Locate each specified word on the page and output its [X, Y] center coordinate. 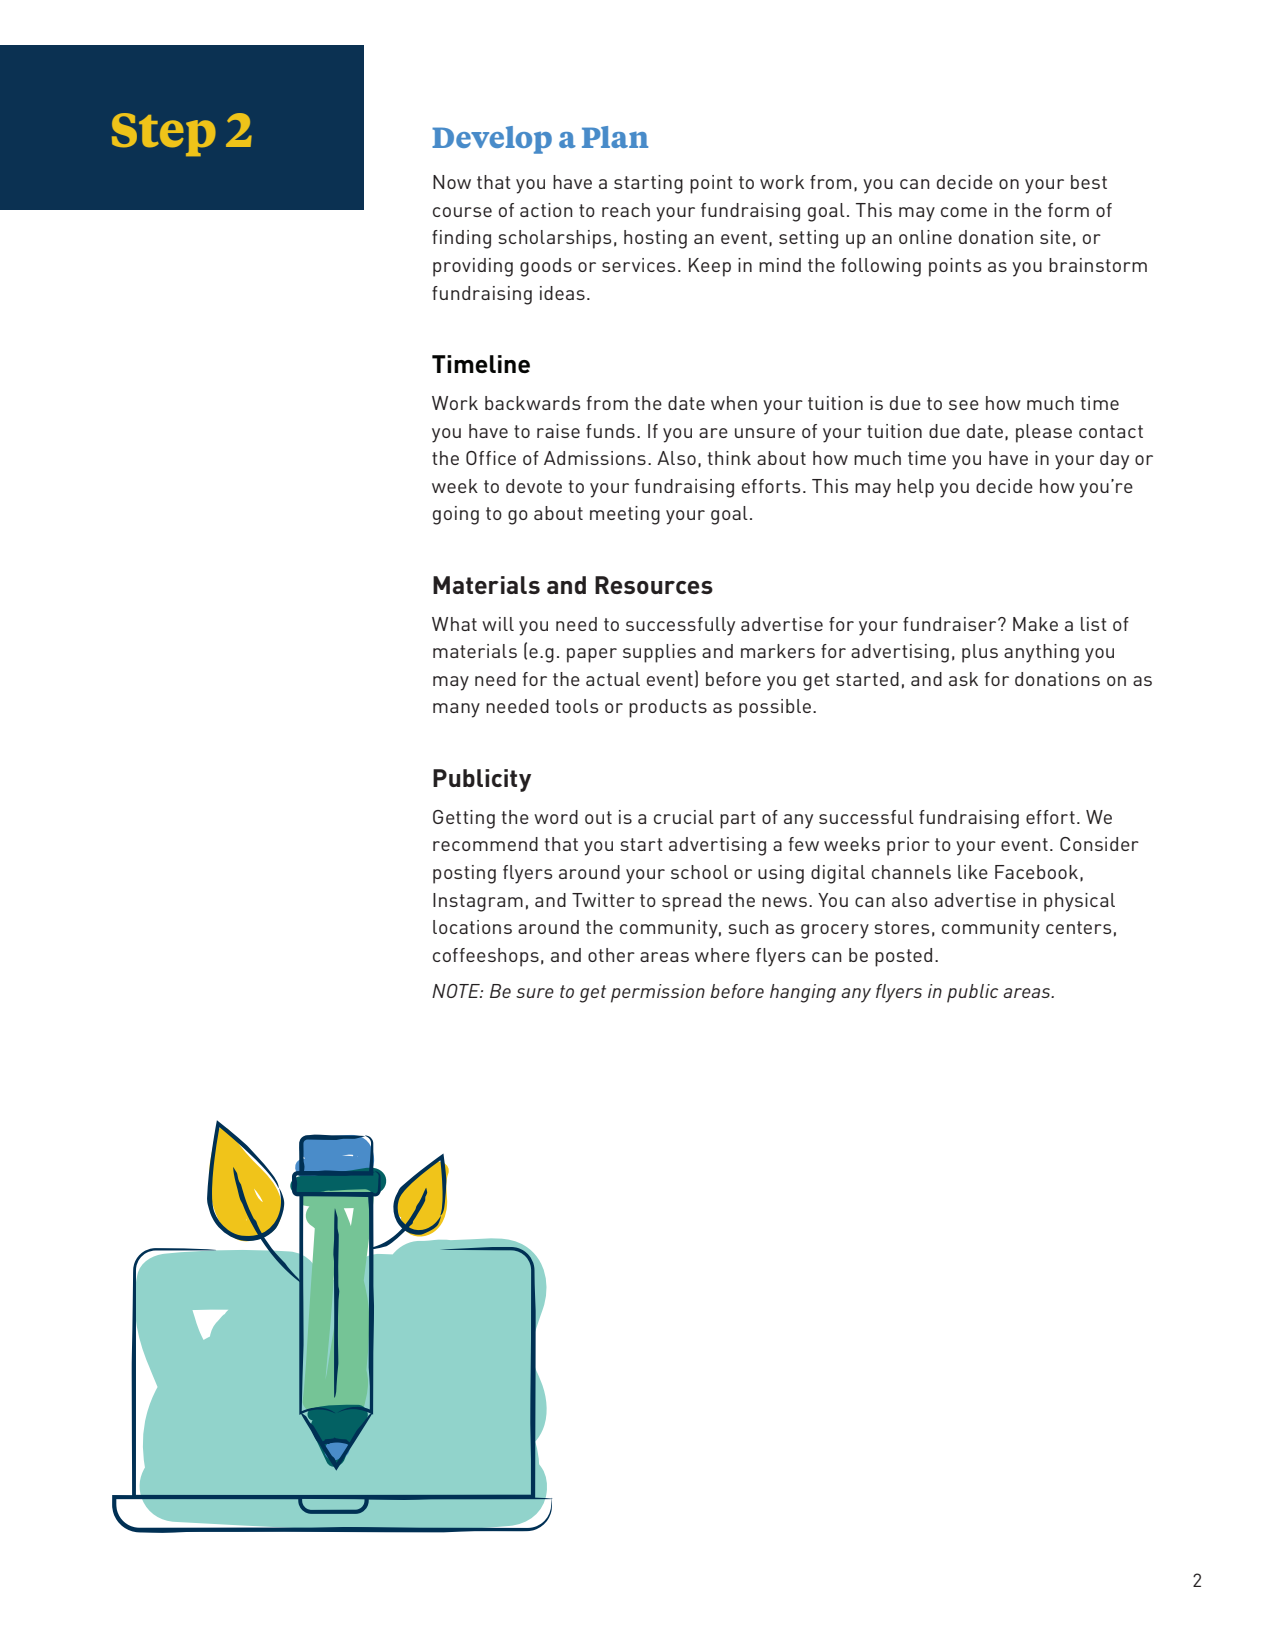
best [1089, 182]
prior [908, 846]
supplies [659, 653]
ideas [562, 293]
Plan [615, 137]
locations [472, 927]
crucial [684, 817]
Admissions [595, 458]
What [454, 624]
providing [473, 267]
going [456, 515]
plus [980, 653]
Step [164, 134]
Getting [464, 819]
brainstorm [1098, 265]
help [915, 488]
